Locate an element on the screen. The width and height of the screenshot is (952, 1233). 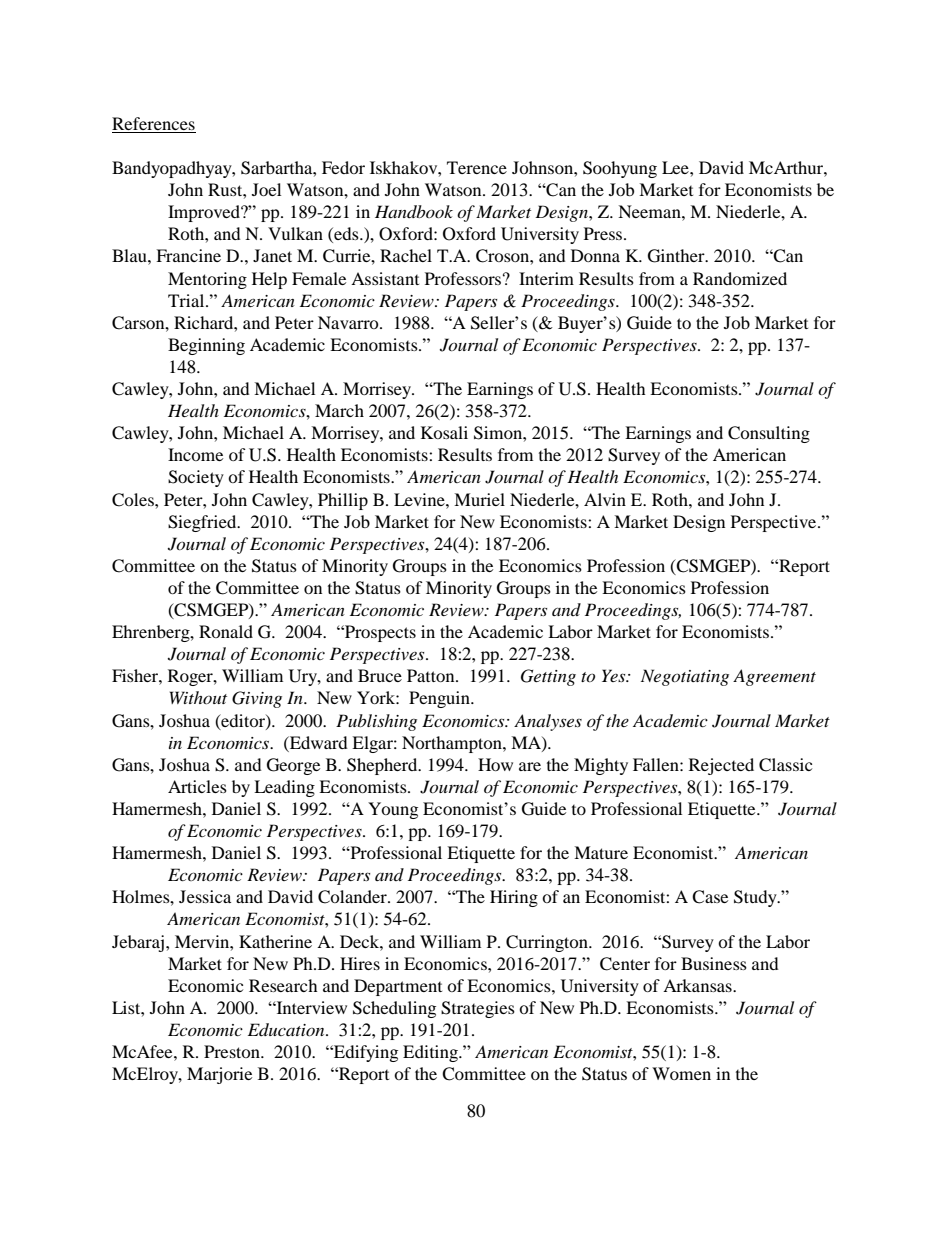
Northampton is located at coordinates (453, 744).
